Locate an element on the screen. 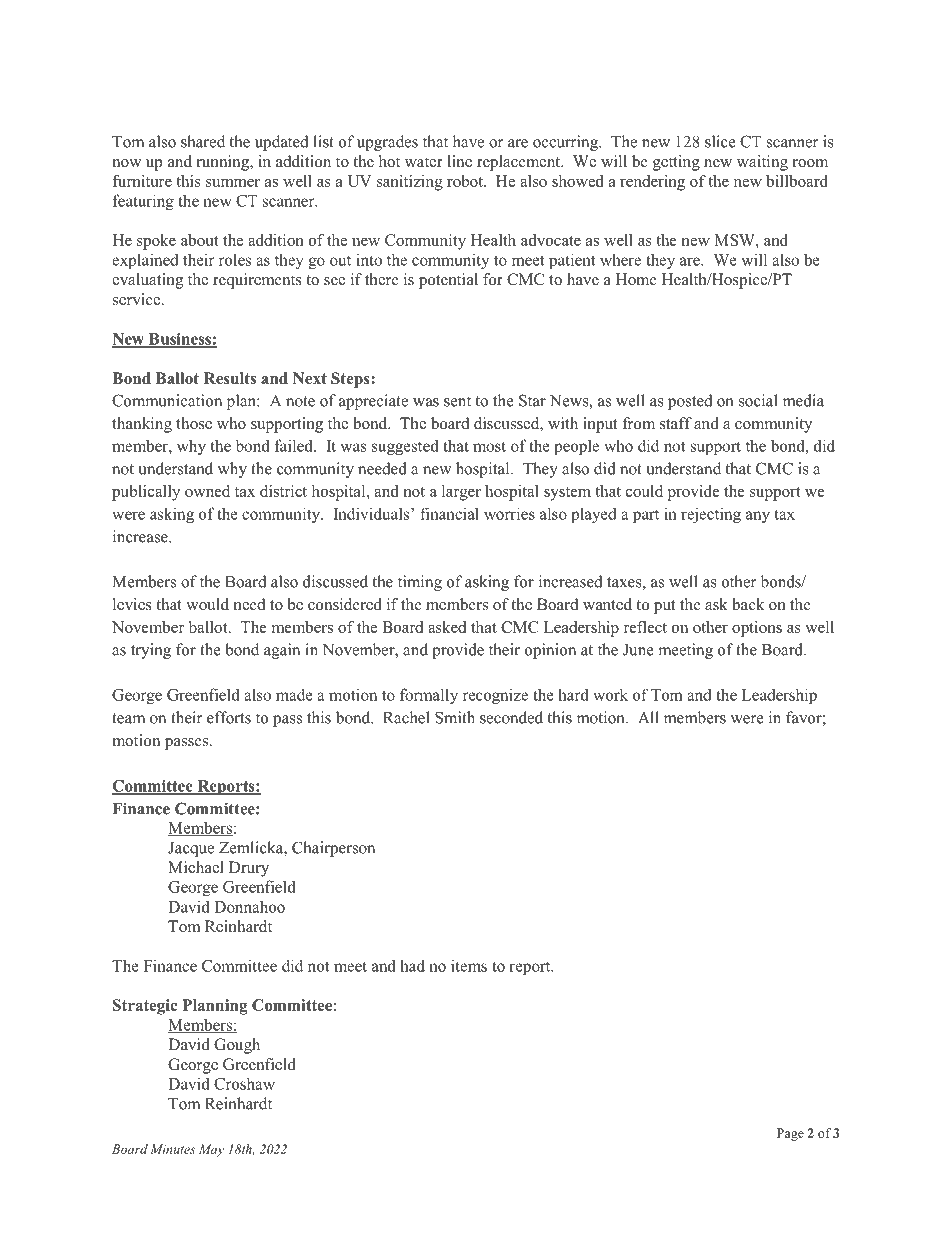 The width and height of the screenshot is (952, 1233). waiting is located at coordinates (762, 163).
